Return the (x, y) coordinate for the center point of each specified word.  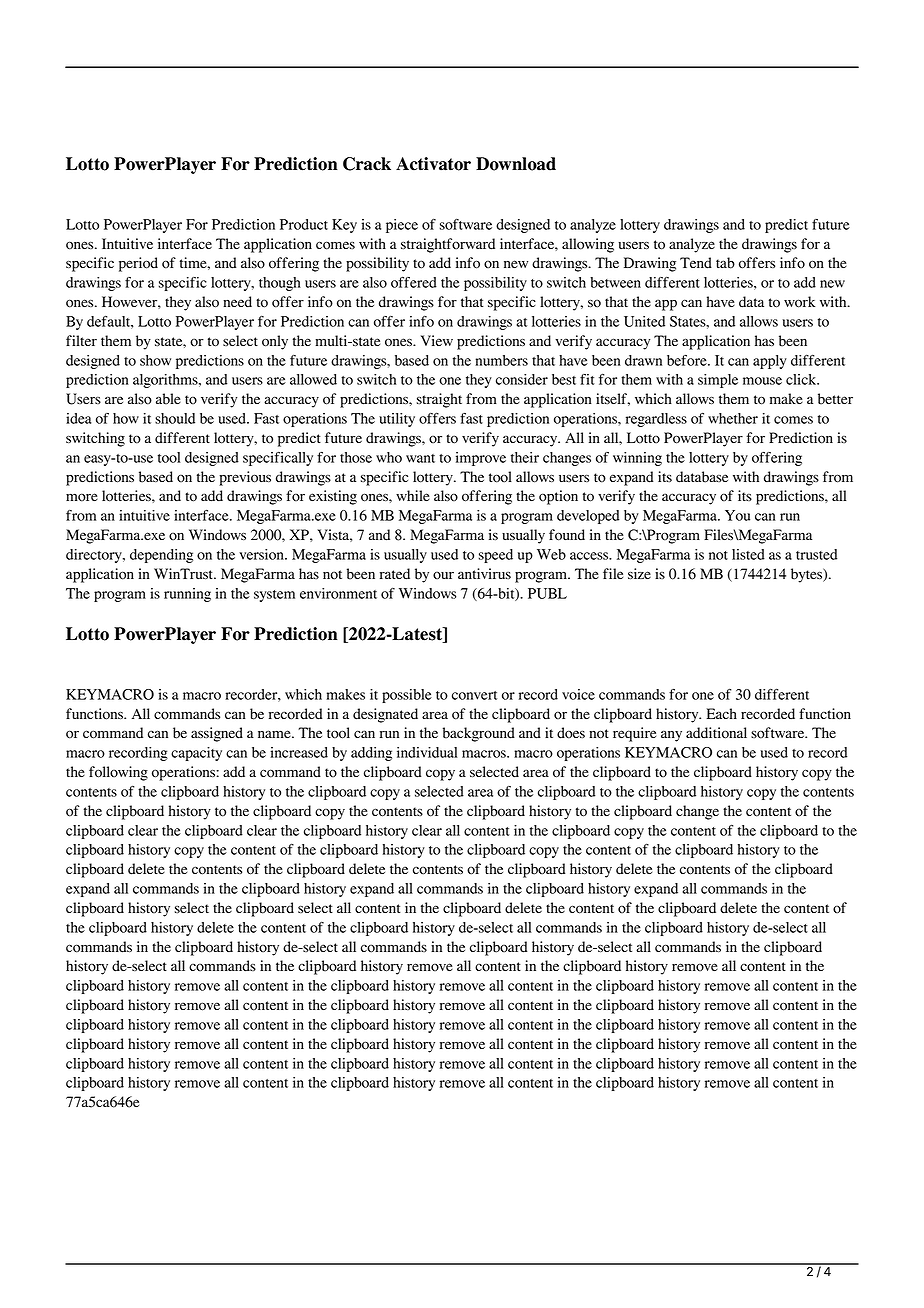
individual (427, 752)
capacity (196, 754)
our (443, 575)
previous (245, 478)
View (437, 340)
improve (481, 459)
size (639, 574)
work (799, 302)
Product (304, 224)
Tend (696, 263)
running (187, 595)
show (155, 360)
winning (637, 459)
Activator (433, 164)
